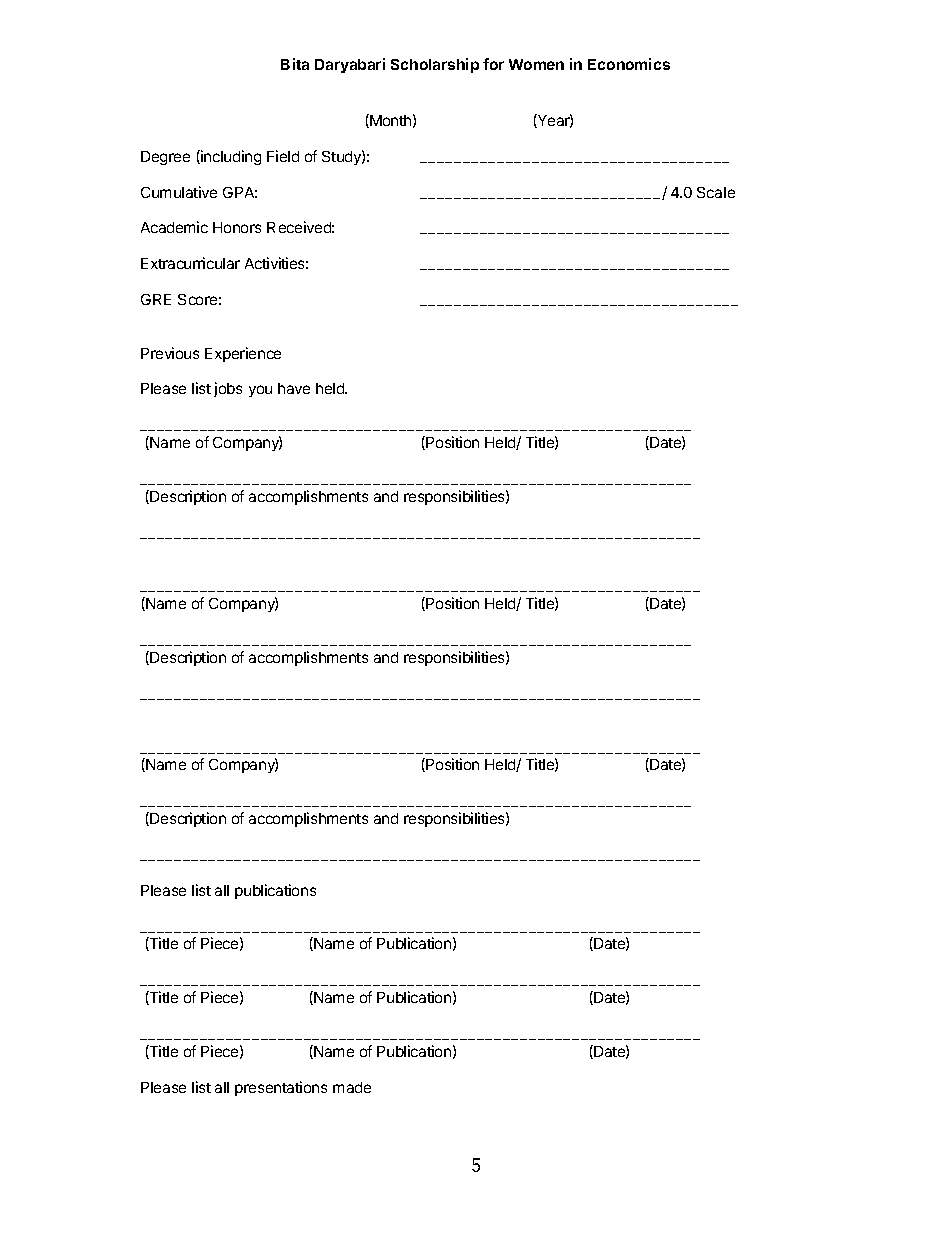  What do you see at coordinates (629, 64) in the screenshot?
I see `Economics` at bounding box center [629, 64].
